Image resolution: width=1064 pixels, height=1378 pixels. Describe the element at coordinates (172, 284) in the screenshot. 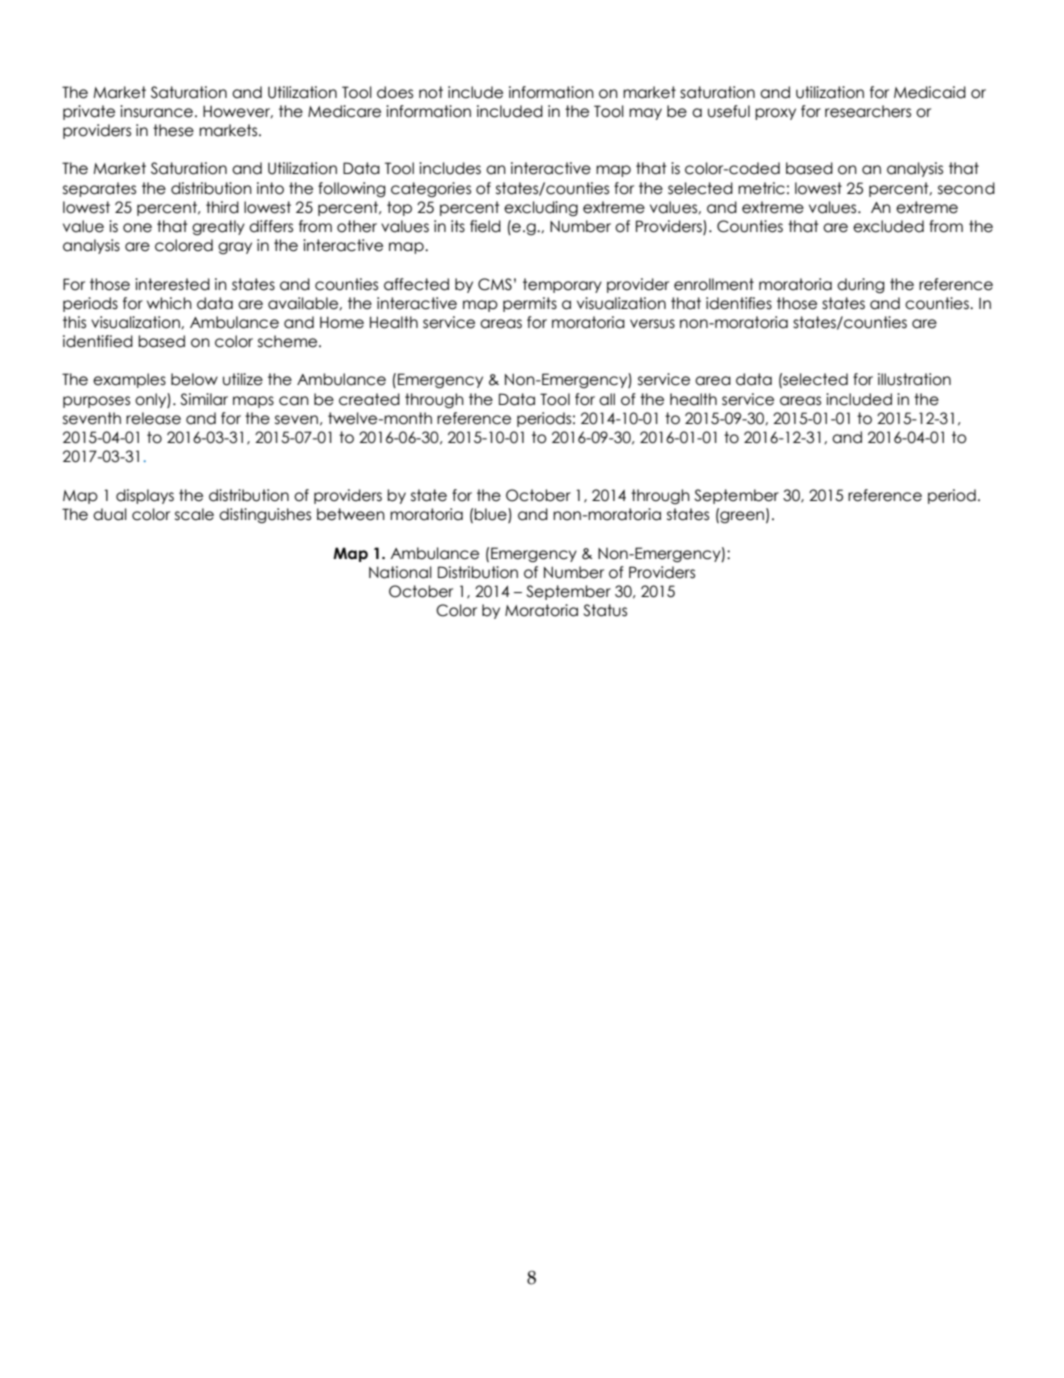

I see `interested` at that location.
